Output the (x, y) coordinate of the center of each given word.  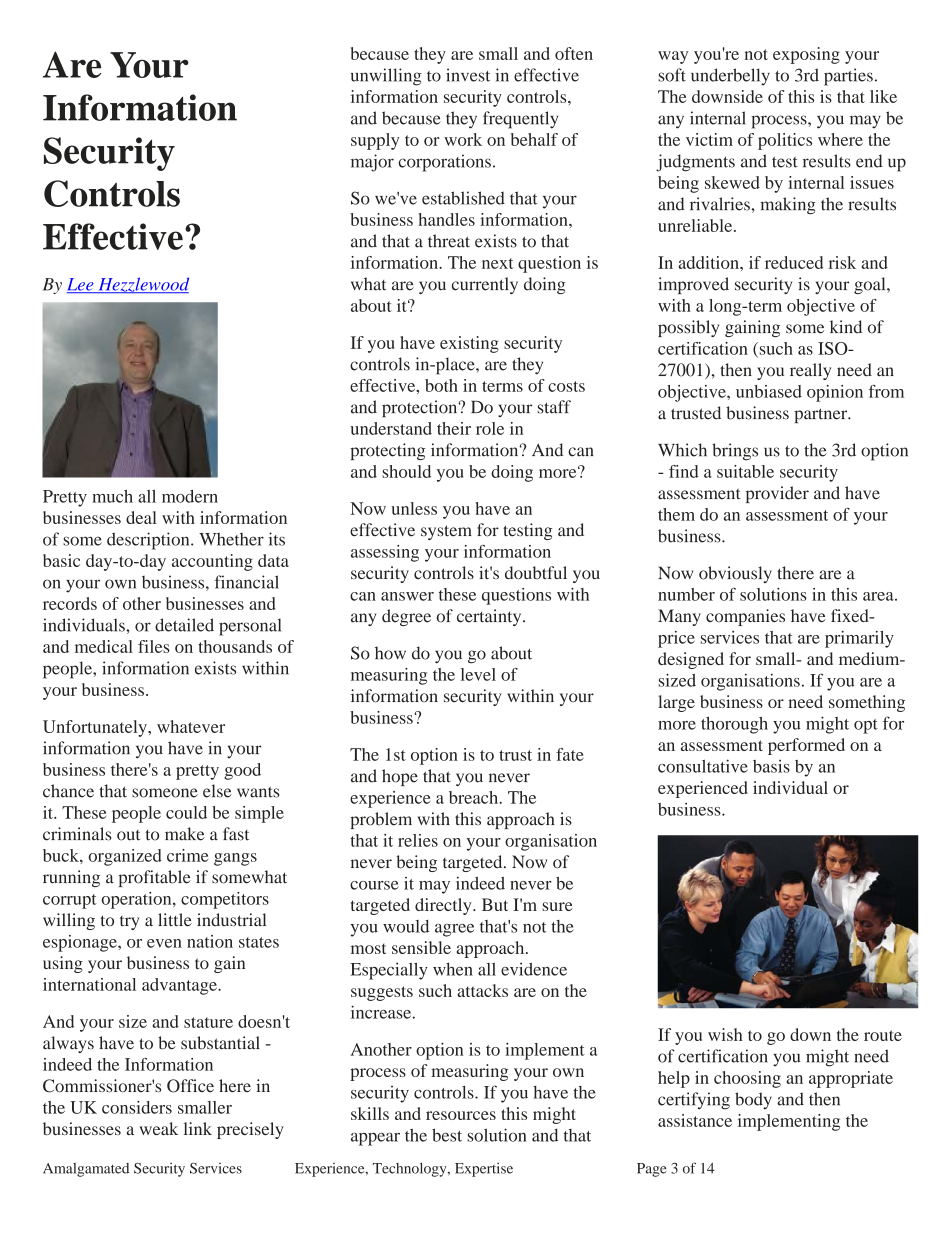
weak (158, 1128)
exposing (806, 55)
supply (375, 141)
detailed (184, 625)
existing (469, 344)
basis (771, 766)
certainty (490, 617)
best (447, 1135)
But (495, 904)
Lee (81, 285)
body (753, 1100)
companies (745, 617)
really (810, 371)
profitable (155, 878)
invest (468, 75)
